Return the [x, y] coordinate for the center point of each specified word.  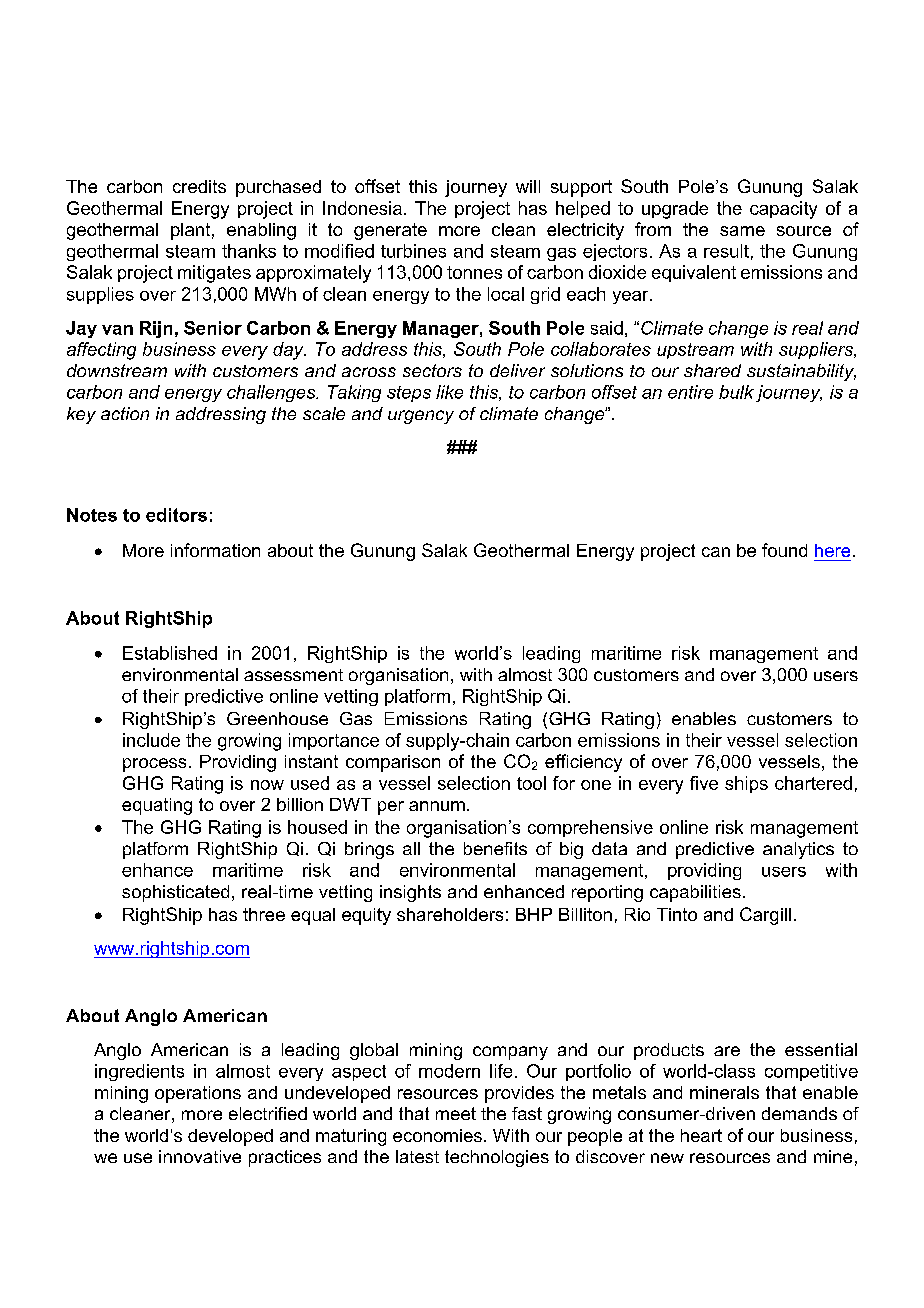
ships [746, 784]
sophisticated [175, 893]
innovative [200, 1156]
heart [701, 1135]
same [742, 231]
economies [437, 1135]
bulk [736, 392]
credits [199, 186]
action [125, 413]
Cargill [765, 916]
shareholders [450, 914]
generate [390, 231]
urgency [421, 417]
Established [170, 653]
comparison [393, 763]
